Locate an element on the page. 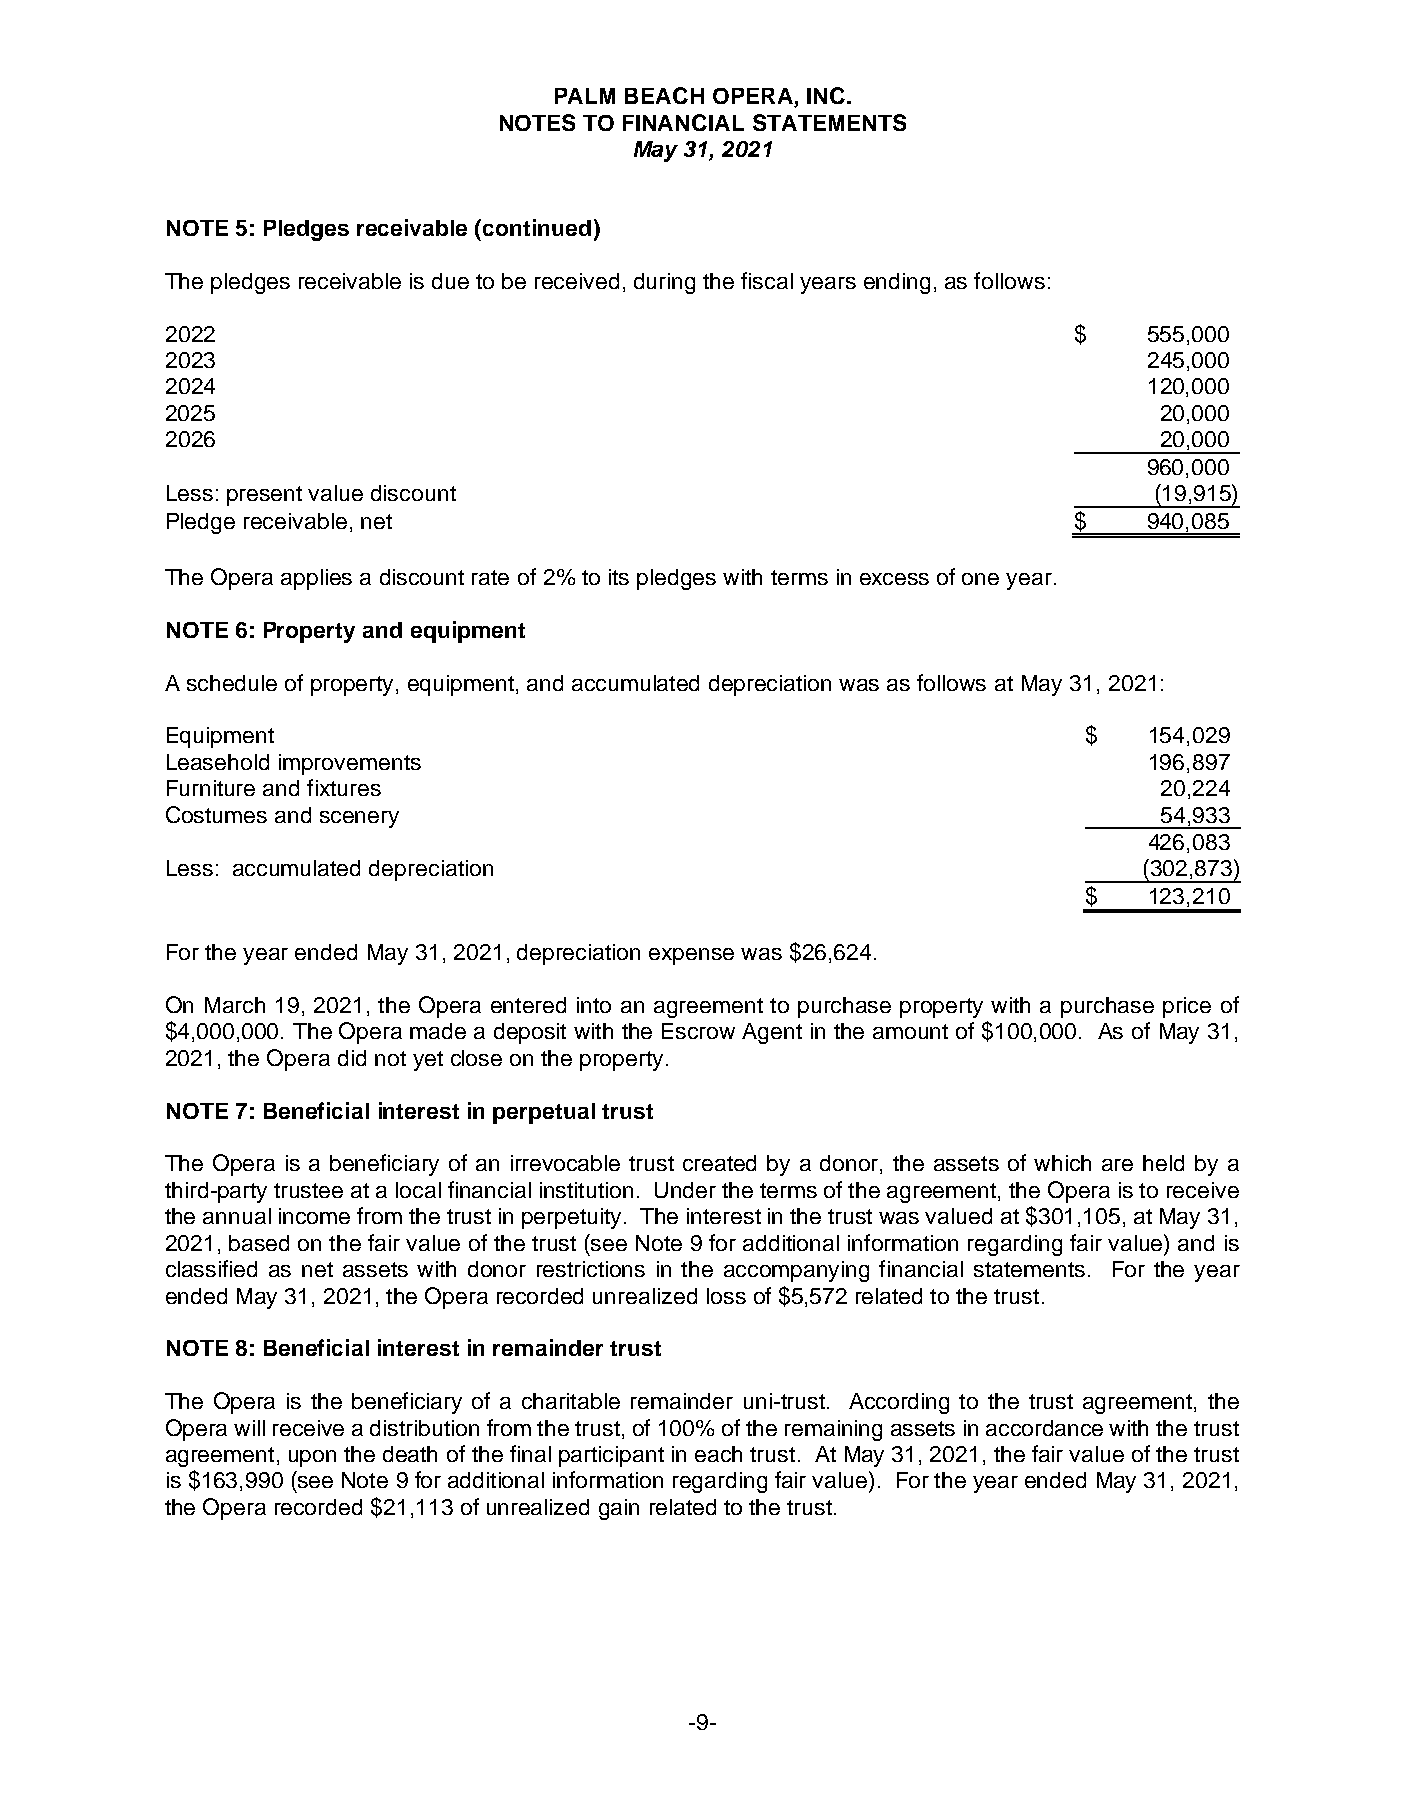  price is located at coordinates (1187, 1007).
